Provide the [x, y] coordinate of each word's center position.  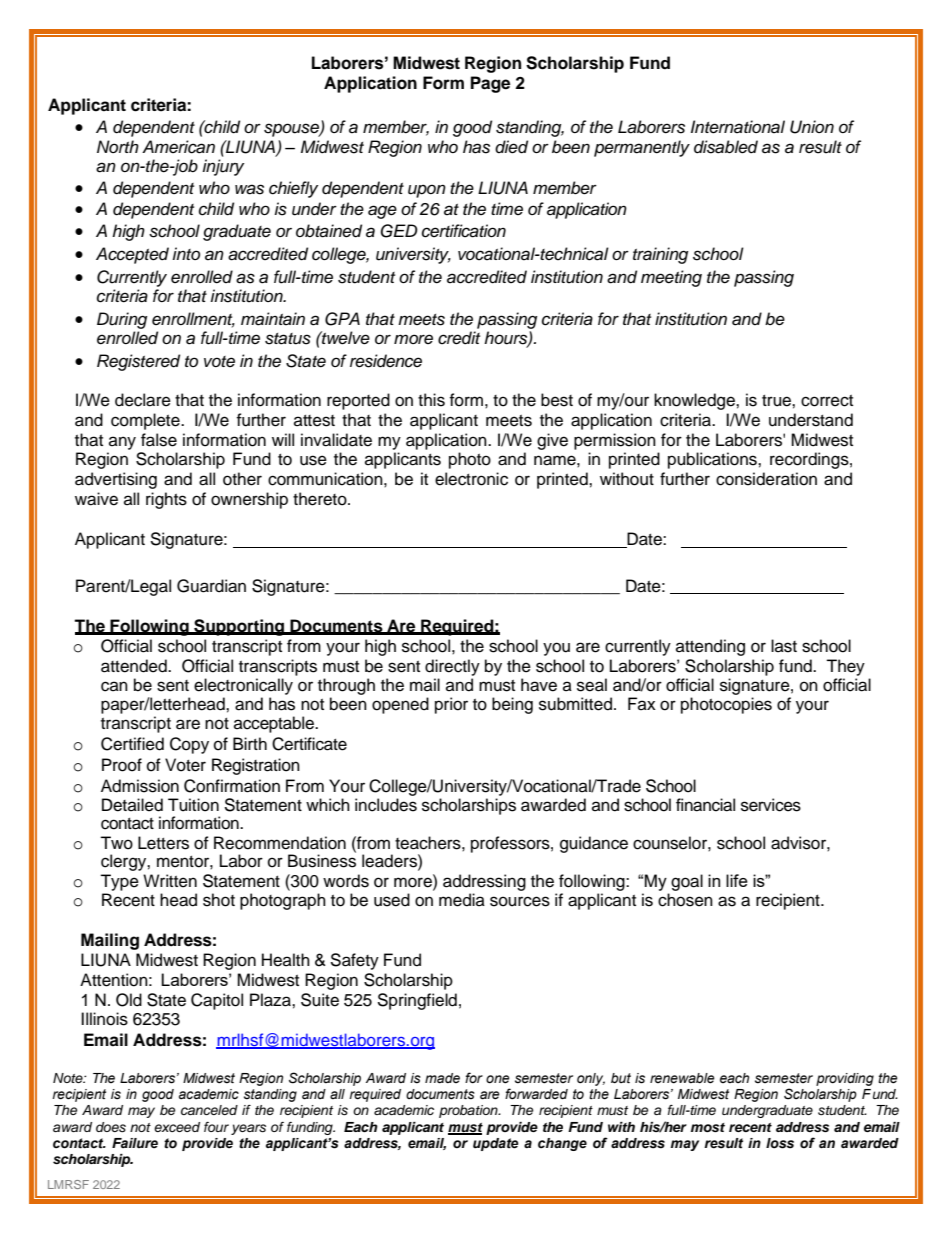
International [738, 127]
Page [490, 84]
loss [780, 1143]
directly [452, 667]
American [178, 147]
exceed [177, 1127]
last [784, 646]
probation [469, 1111]
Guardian [211, 586]
